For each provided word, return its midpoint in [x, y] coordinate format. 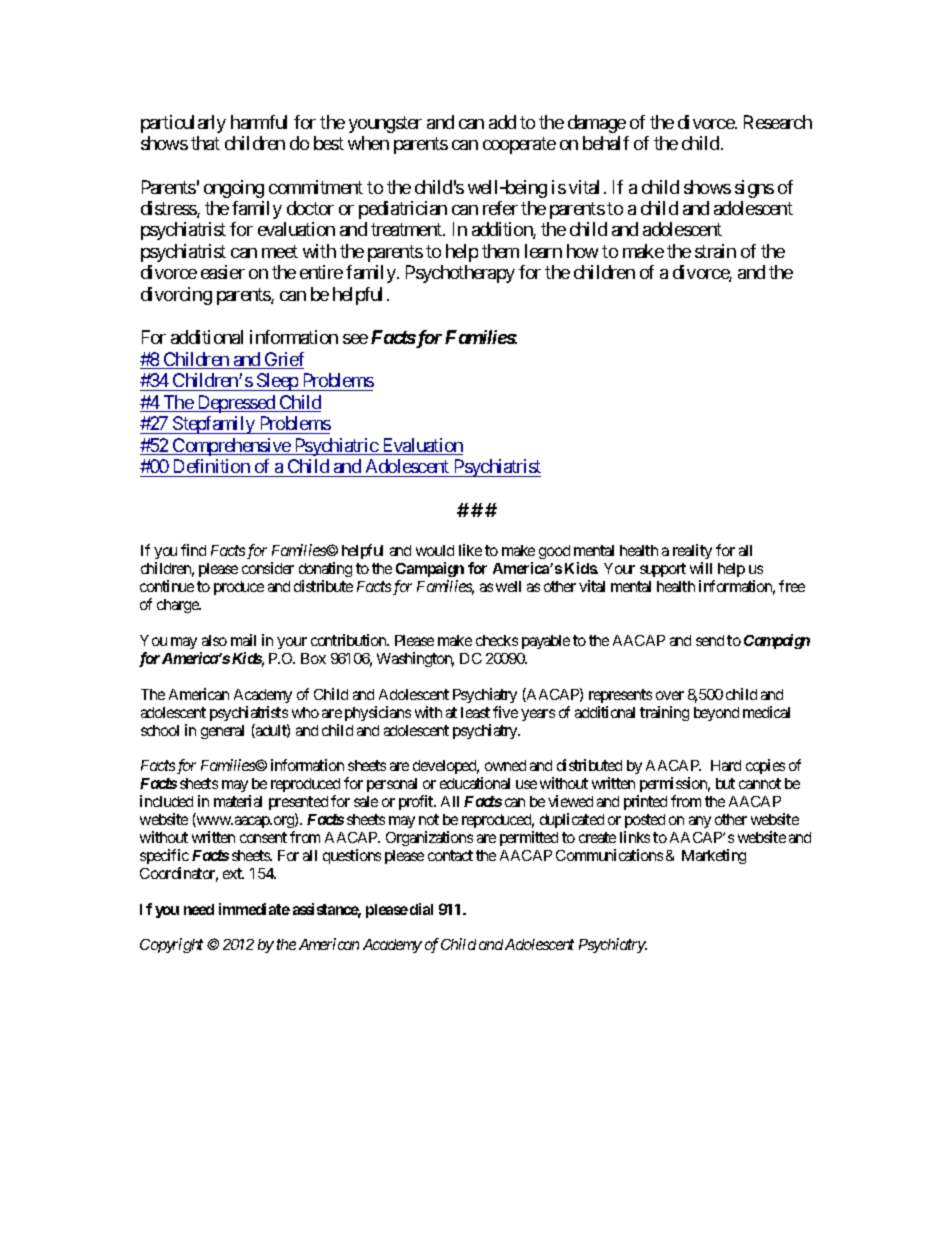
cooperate [519, 146]
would [435, 550]
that [205, 143]
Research [778, 122]
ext [233, 873]
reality [692, 553]
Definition [212, 466]
